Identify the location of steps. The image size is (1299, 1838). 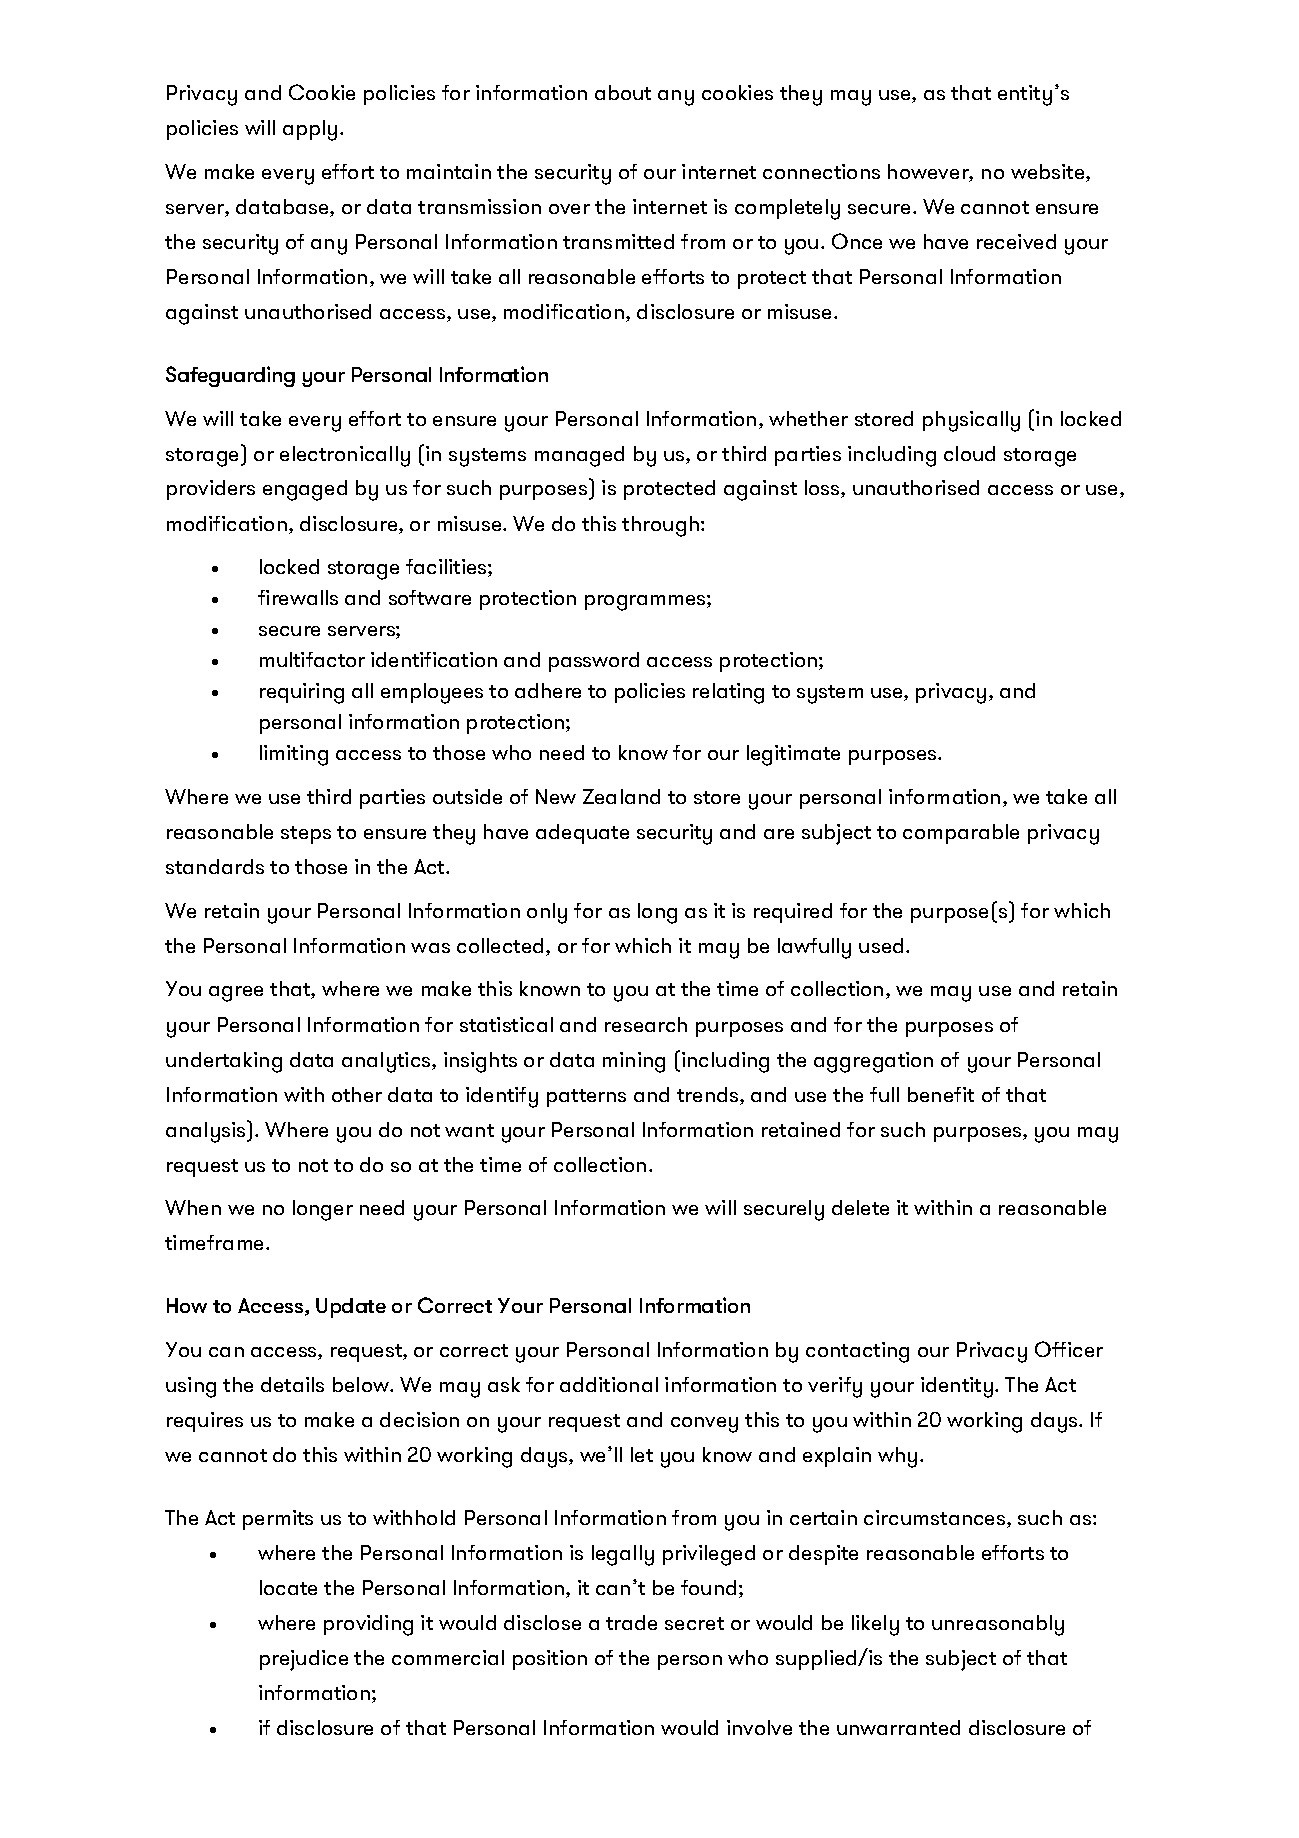
(306, 835).
